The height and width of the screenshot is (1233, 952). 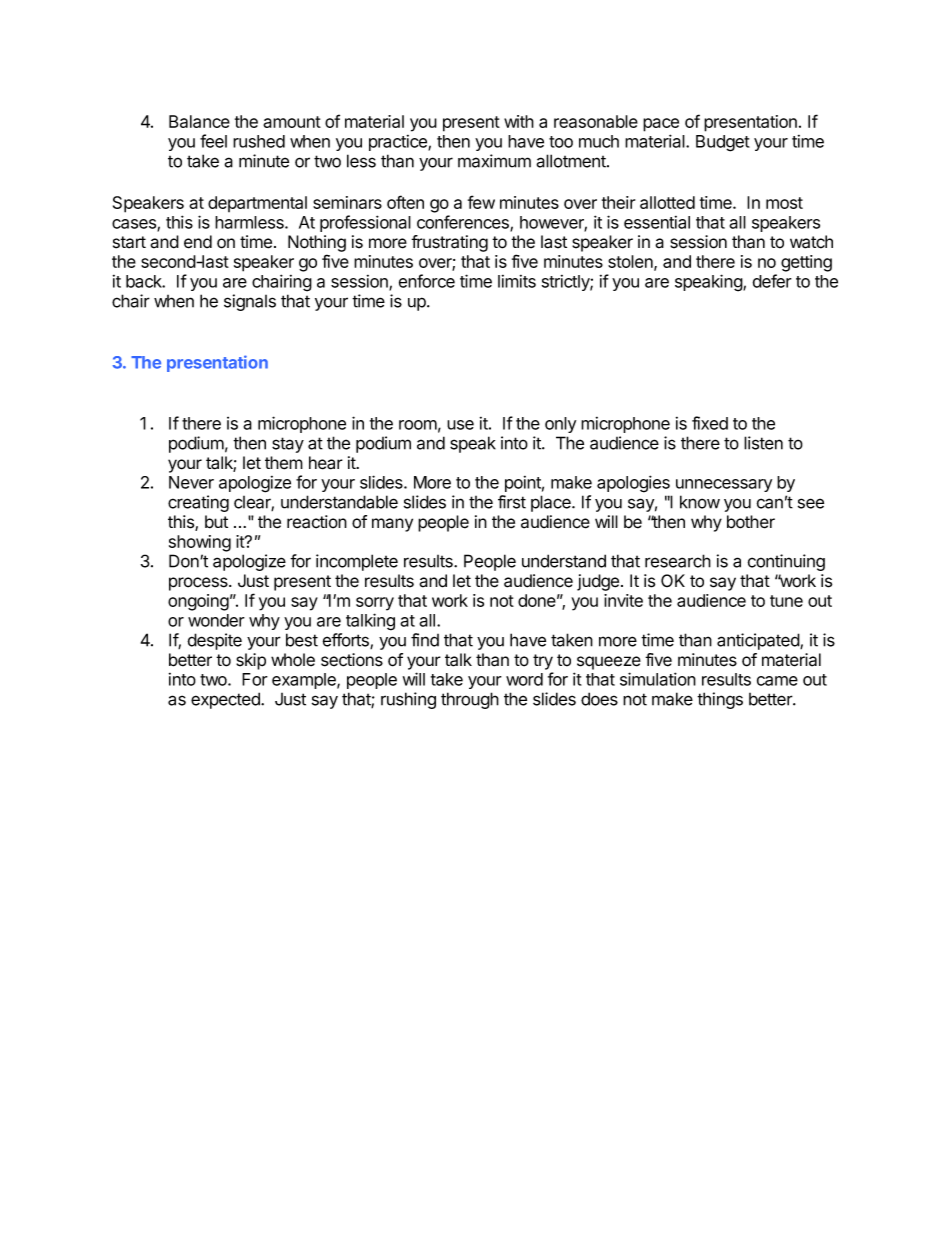 I want to click on fixed, so click(x=710, y=423).
